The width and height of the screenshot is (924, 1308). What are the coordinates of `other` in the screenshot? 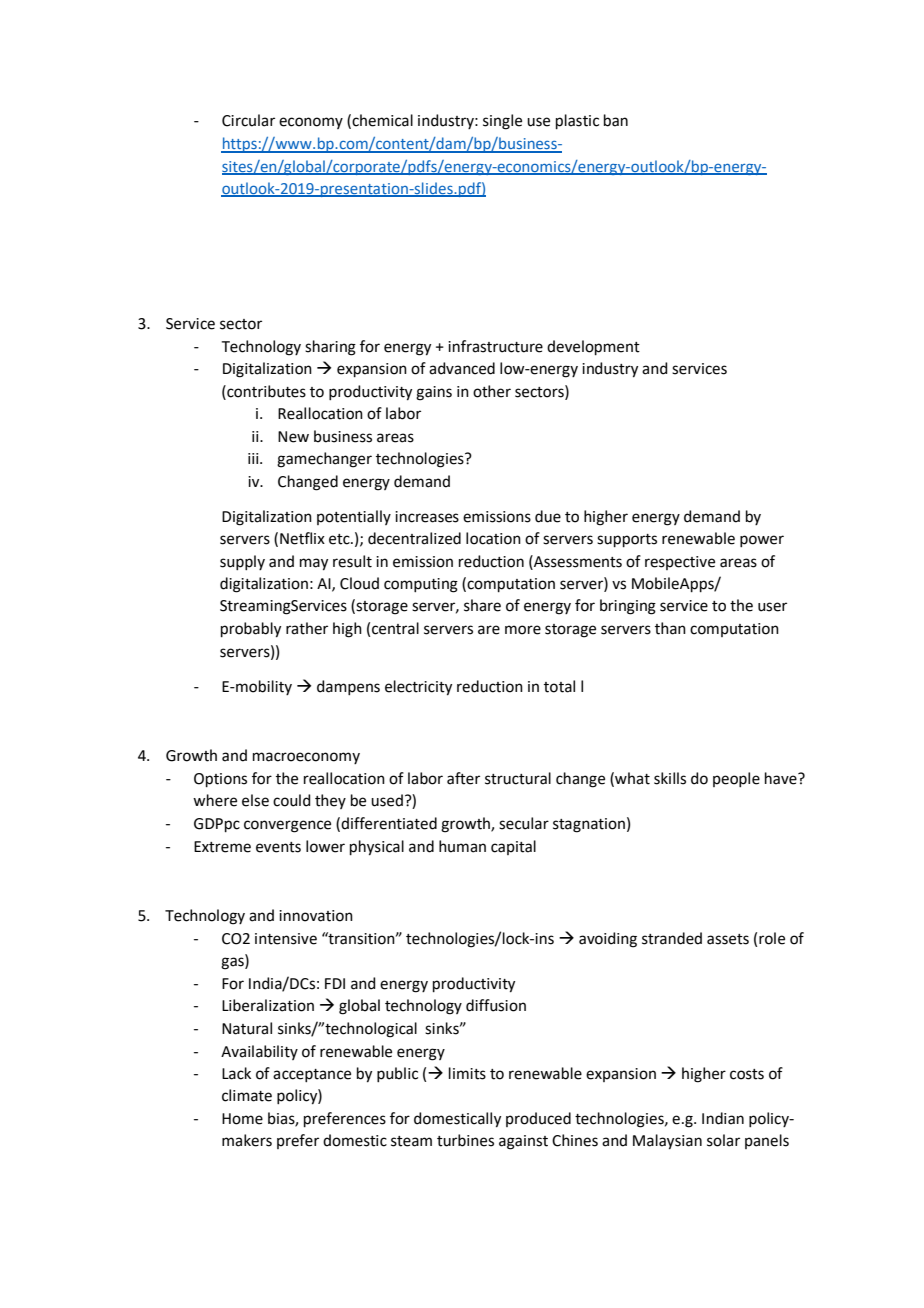 It's located at (492, 391).
